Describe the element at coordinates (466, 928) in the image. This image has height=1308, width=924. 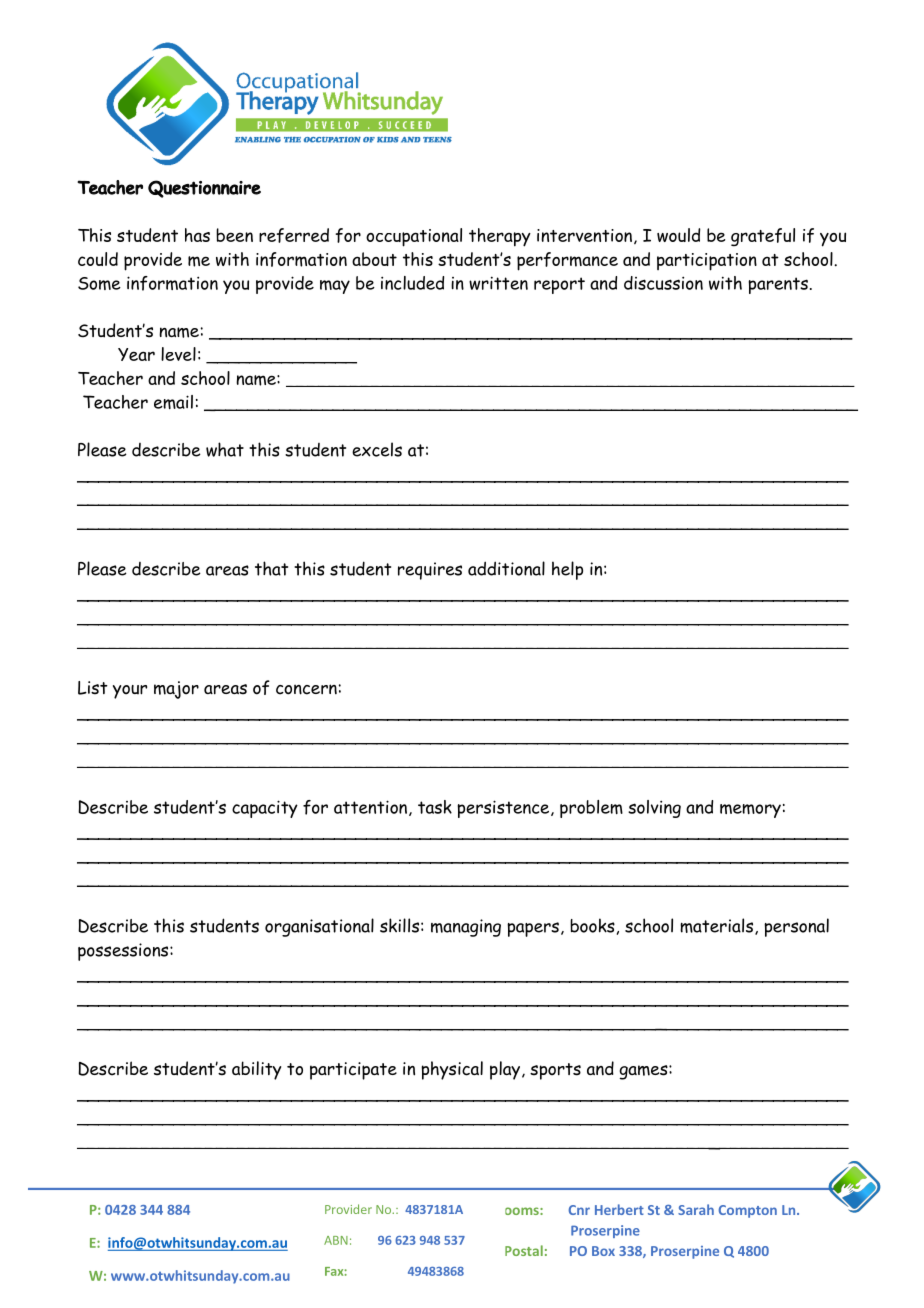
I see `managing` at that location.
